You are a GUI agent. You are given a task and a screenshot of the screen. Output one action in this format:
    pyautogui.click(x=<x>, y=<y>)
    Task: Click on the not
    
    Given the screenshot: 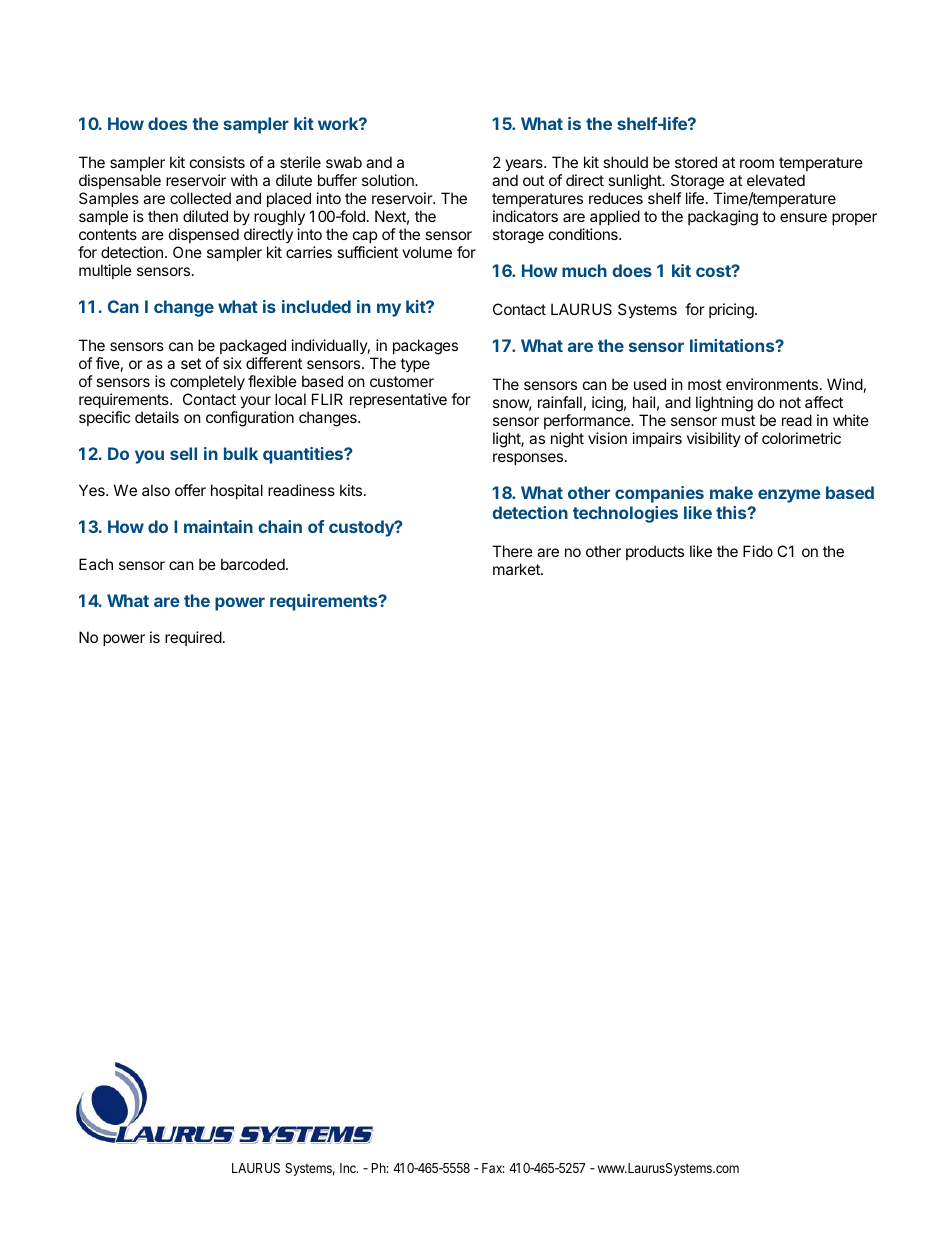 What is the action you would take?
    pyautogui.click(x=790, y=402)
